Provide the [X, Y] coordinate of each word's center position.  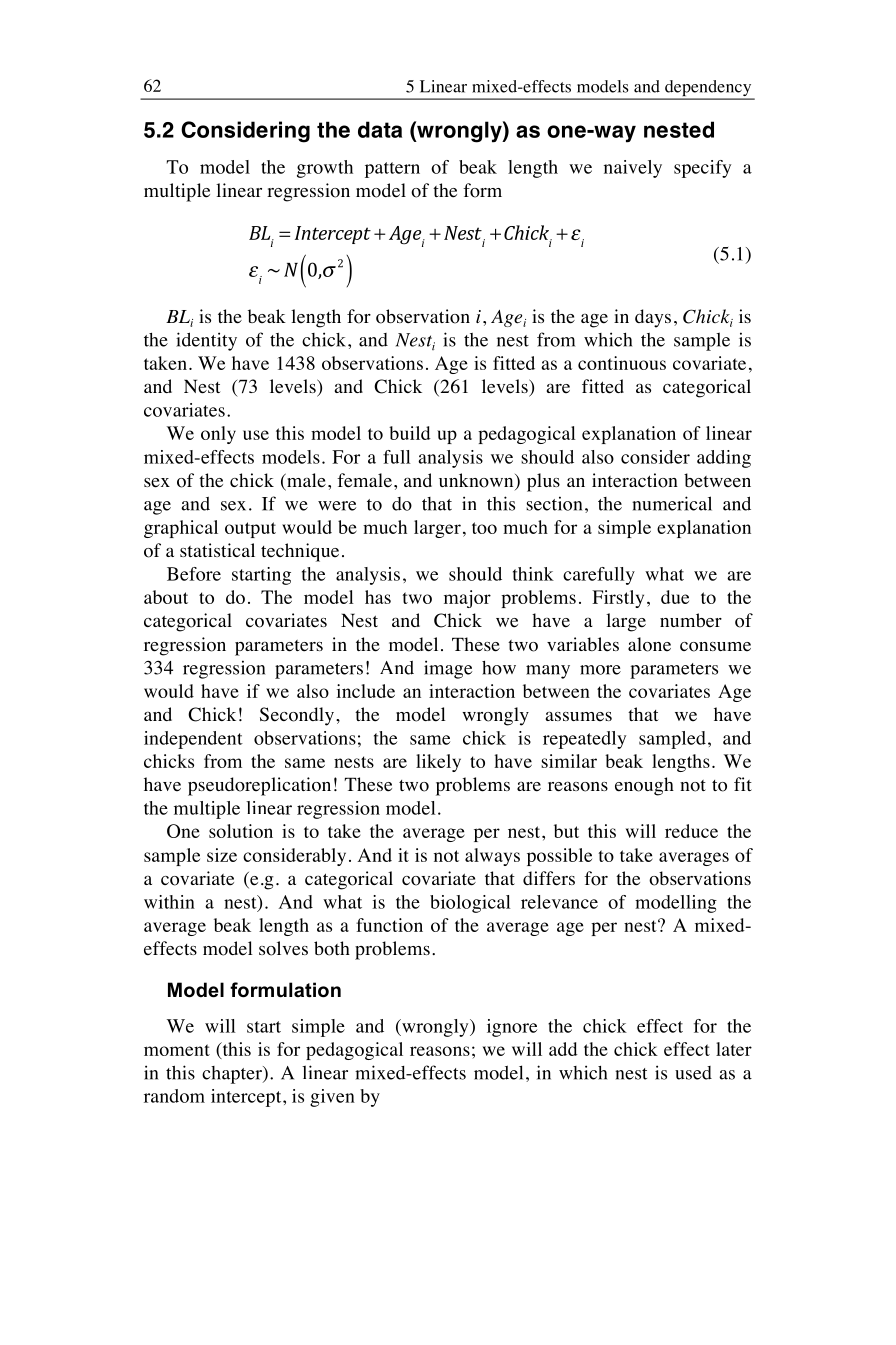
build [410, 433]
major [467, 599]
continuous [622, 363]
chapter [233, 1075]
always [492, 857]
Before [194, 574]
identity [206, 341]
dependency [708, 89]
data [380, 129]
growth [325, 169]
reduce [691, 831]
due [675, 597]
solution [241, 831]
